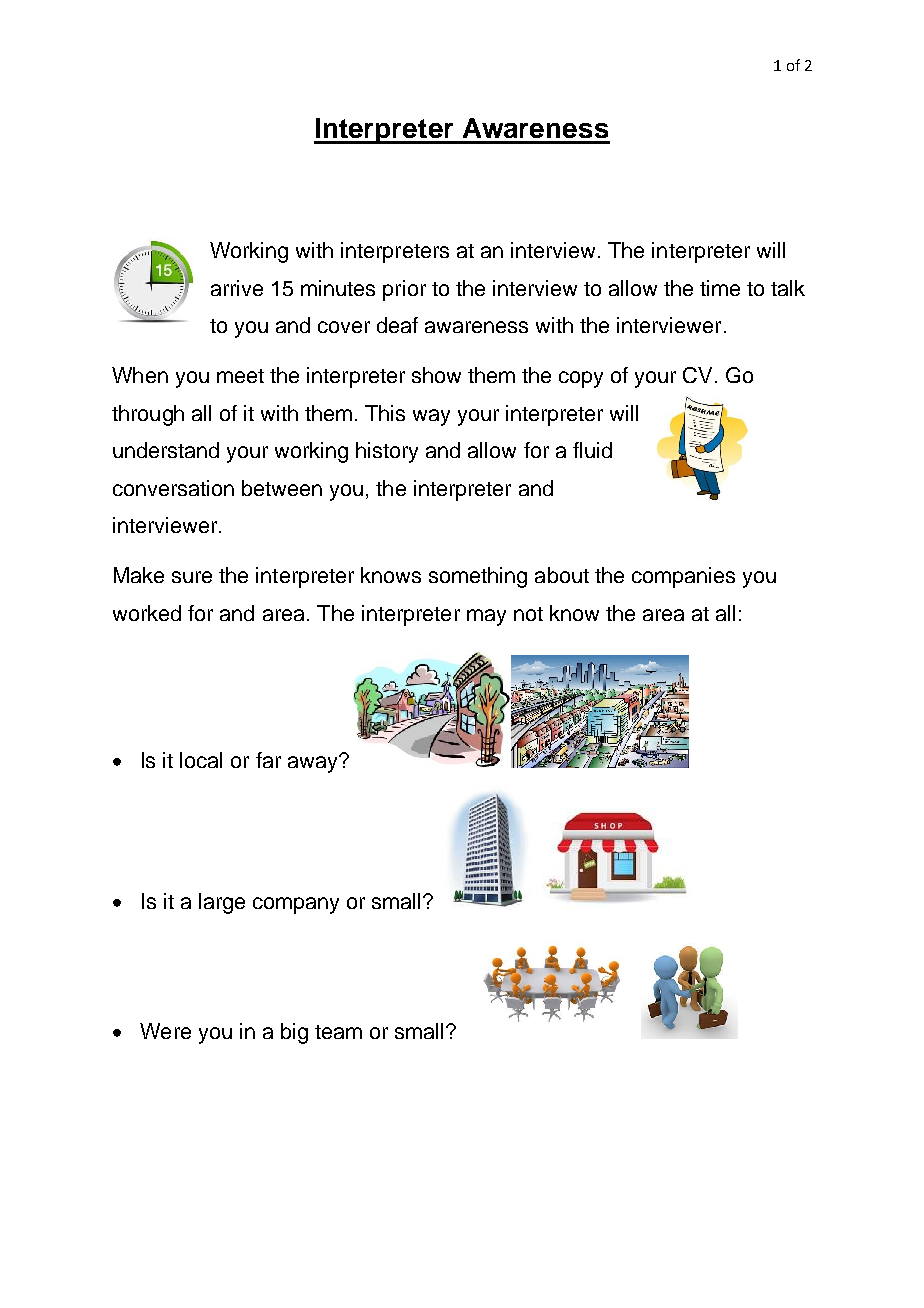  What do you see at coordinates (338, 1032) in the image?
I see `team` at bounding box center [338, 1032].
